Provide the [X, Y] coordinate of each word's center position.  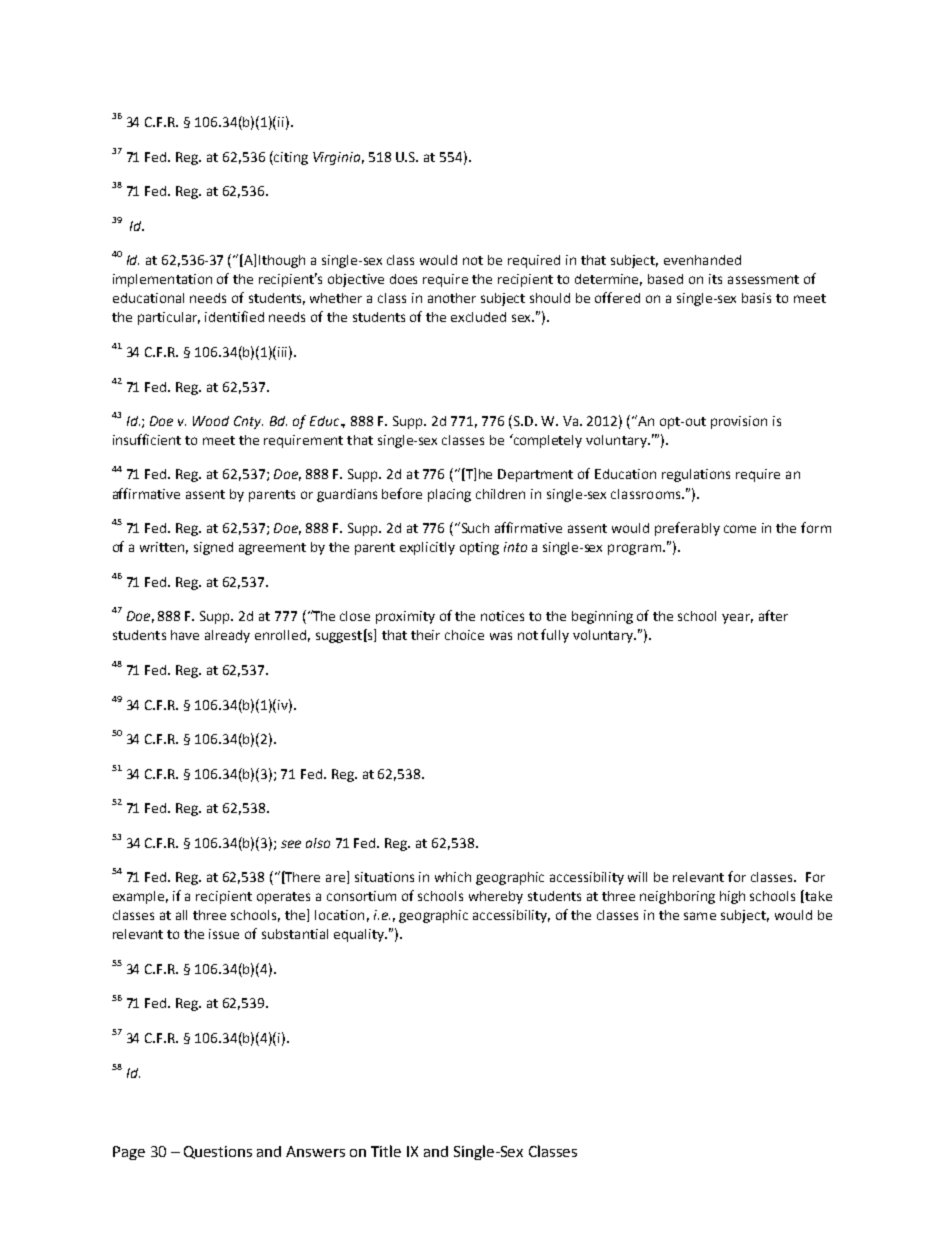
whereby [496, 897]
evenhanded [702, 260]
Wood [211, 421]
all [181, 915]
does [403, 279]
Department [535, 475]
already [227, 636]
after [773, 615]
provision [739, 422]
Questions [218, 1152]
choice [464, 635]
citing [290, 158]
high [732, 897]
